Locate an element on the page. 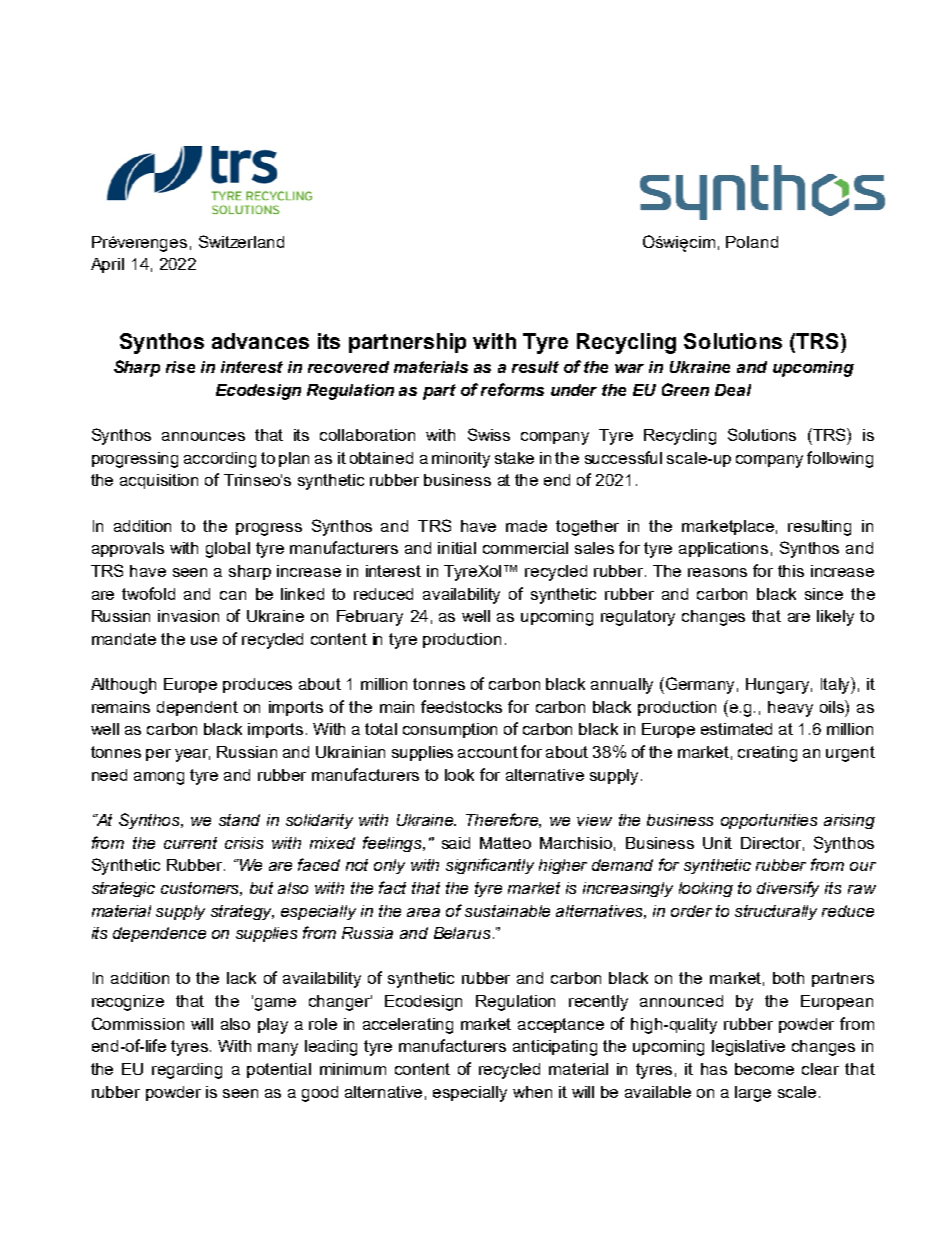  reforms is located at coordinates (512, 389).
